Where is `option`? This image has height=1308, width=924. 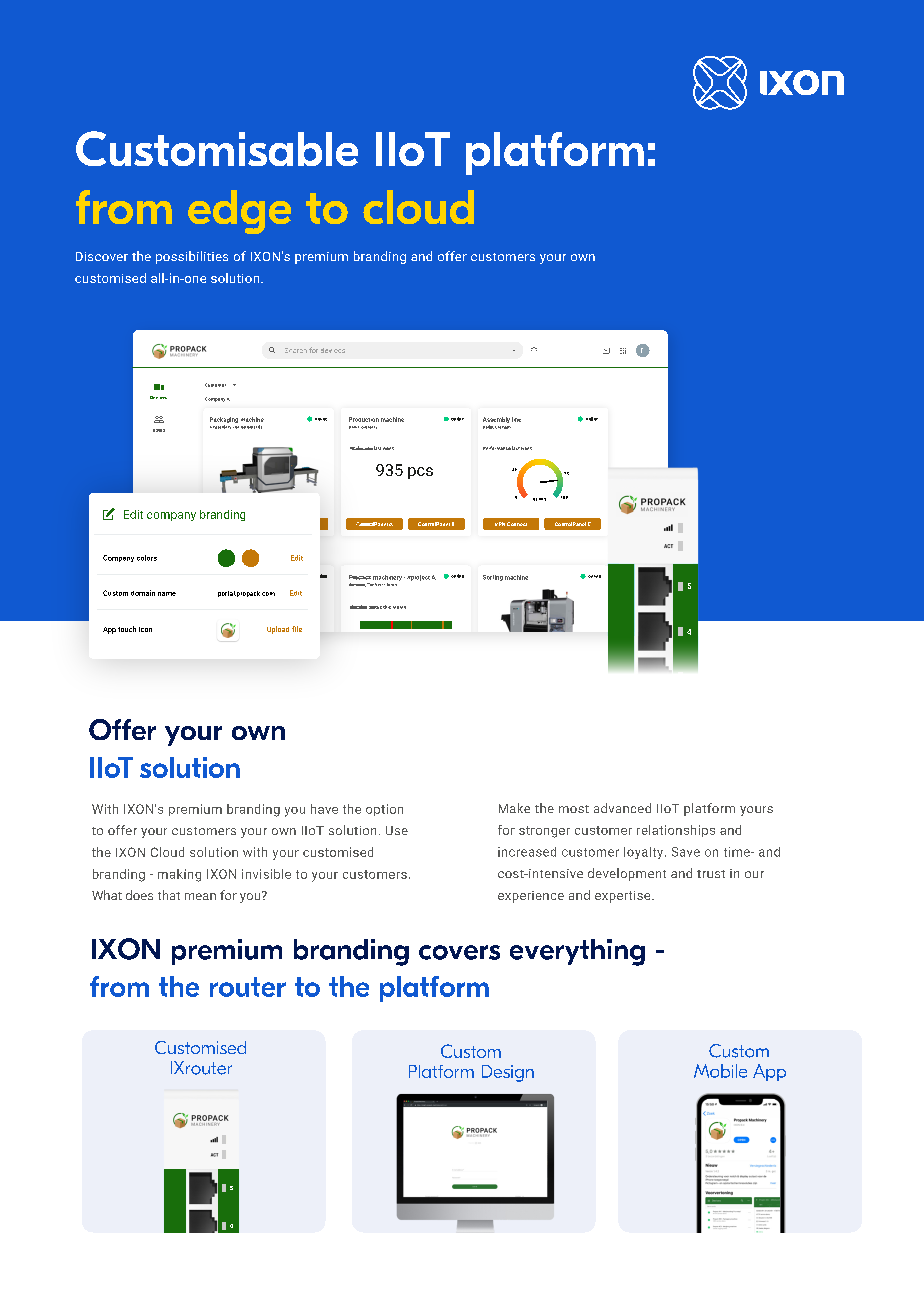 option is located at coordinates (384, 810).
